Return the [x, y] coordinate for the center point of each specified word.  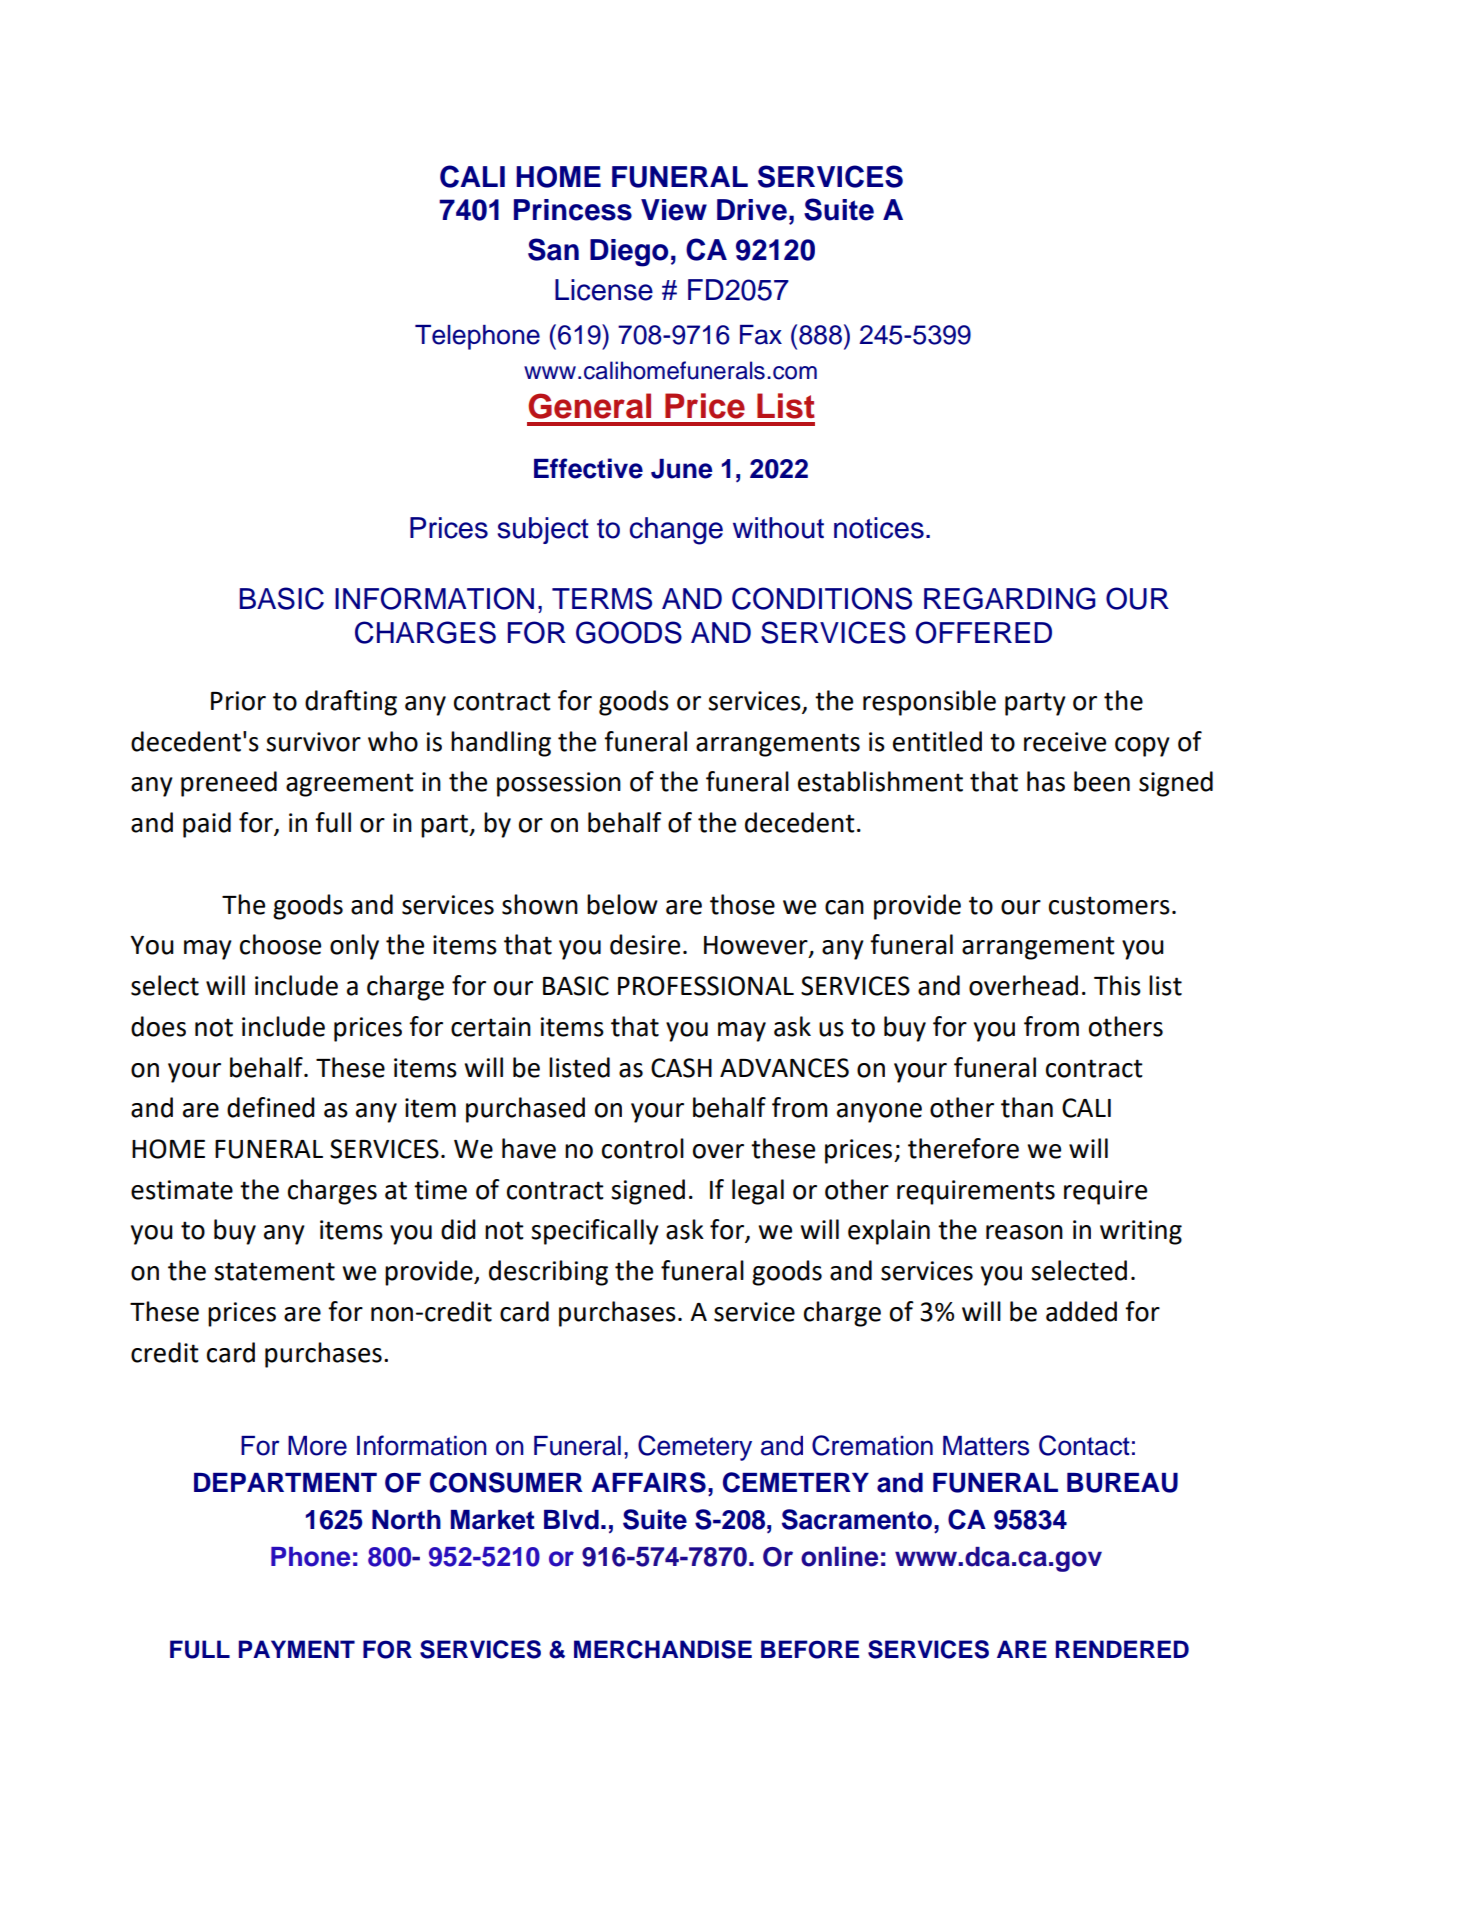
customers [1109, 905]
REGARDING [1010, 598]
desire [645, 944]
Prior [238, 701]
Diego [629, 253]
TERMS [602, 598]
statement [274, 1271]
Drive [752, 210]
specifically [595, 1232]
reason [1024, 1232]
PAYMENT [297, 1649]
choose [280, 944]
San [553, 249]
